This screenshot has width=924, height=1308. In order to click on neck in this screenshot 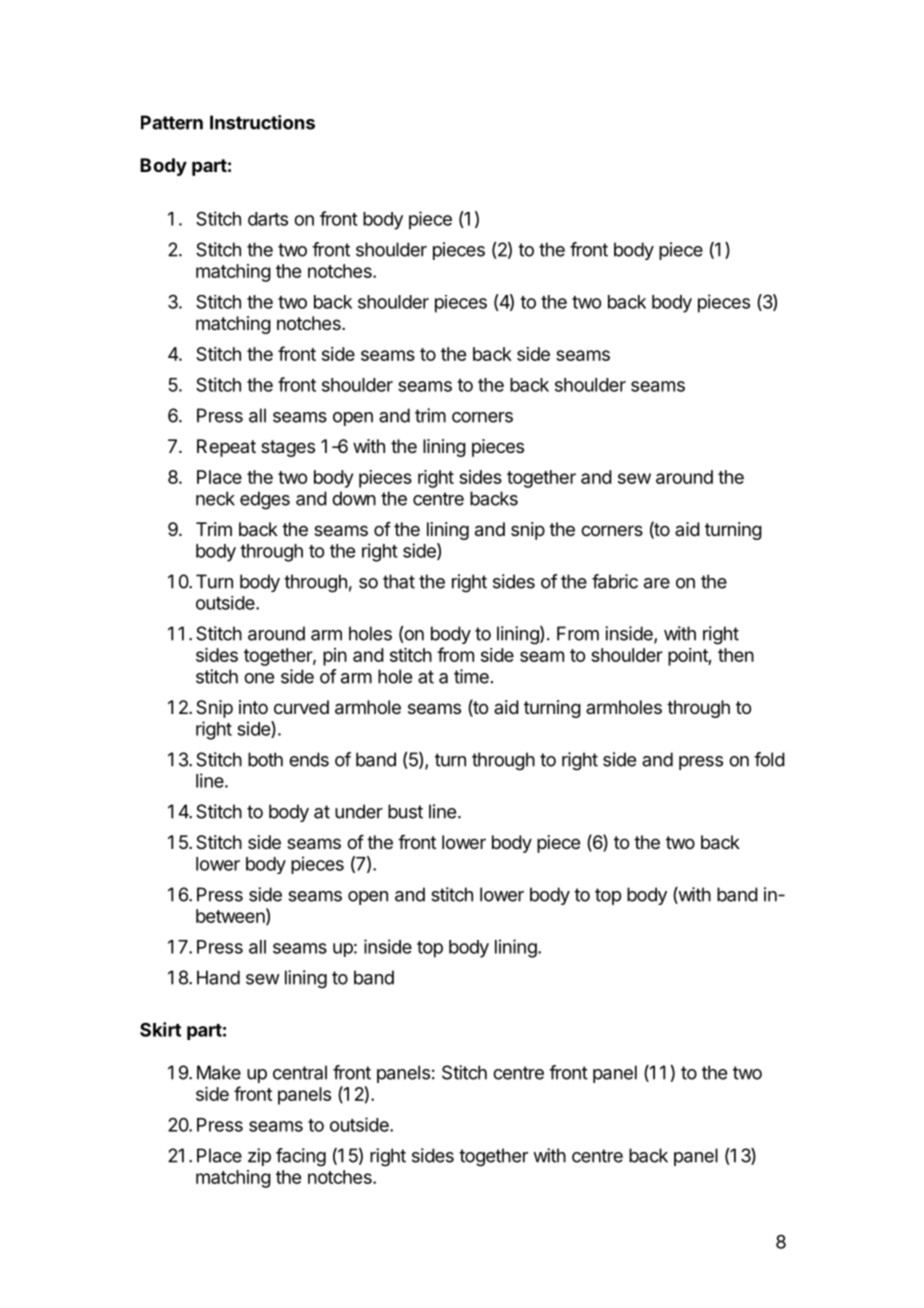, I will do `click(215, 498)`.
